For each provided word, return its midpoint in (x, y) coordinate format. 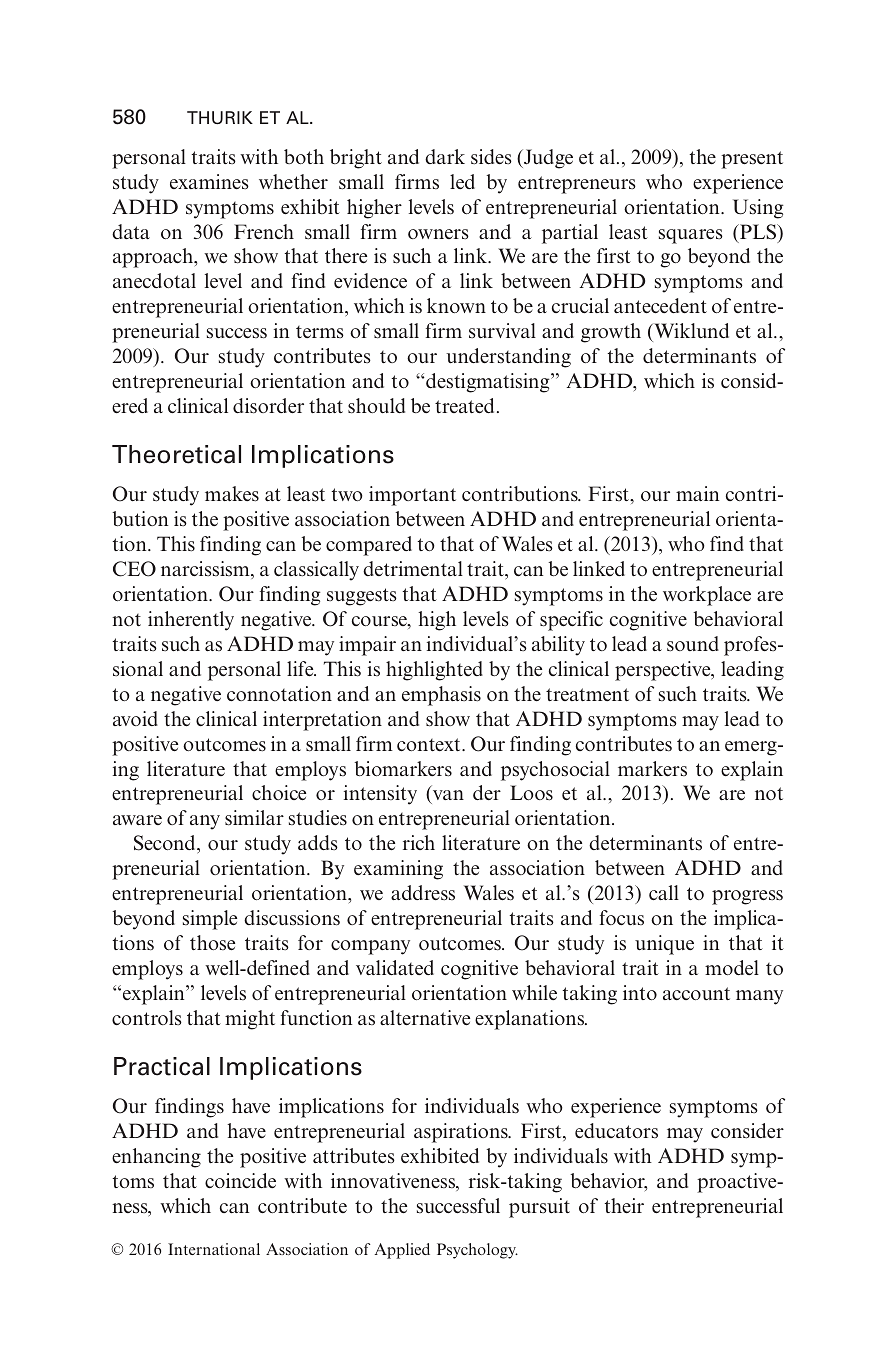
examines (209, 181)
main (697, 493)
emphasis (441, 696)
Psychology (477, 1251)
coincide (240, 1180)
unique (664, 945)
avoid (135, 718)
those (212, 942)
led (462, 181)
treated (464, 405)
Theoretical (176, 454)
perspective (664, 671)
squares (691, 236)
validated (395, 967)
